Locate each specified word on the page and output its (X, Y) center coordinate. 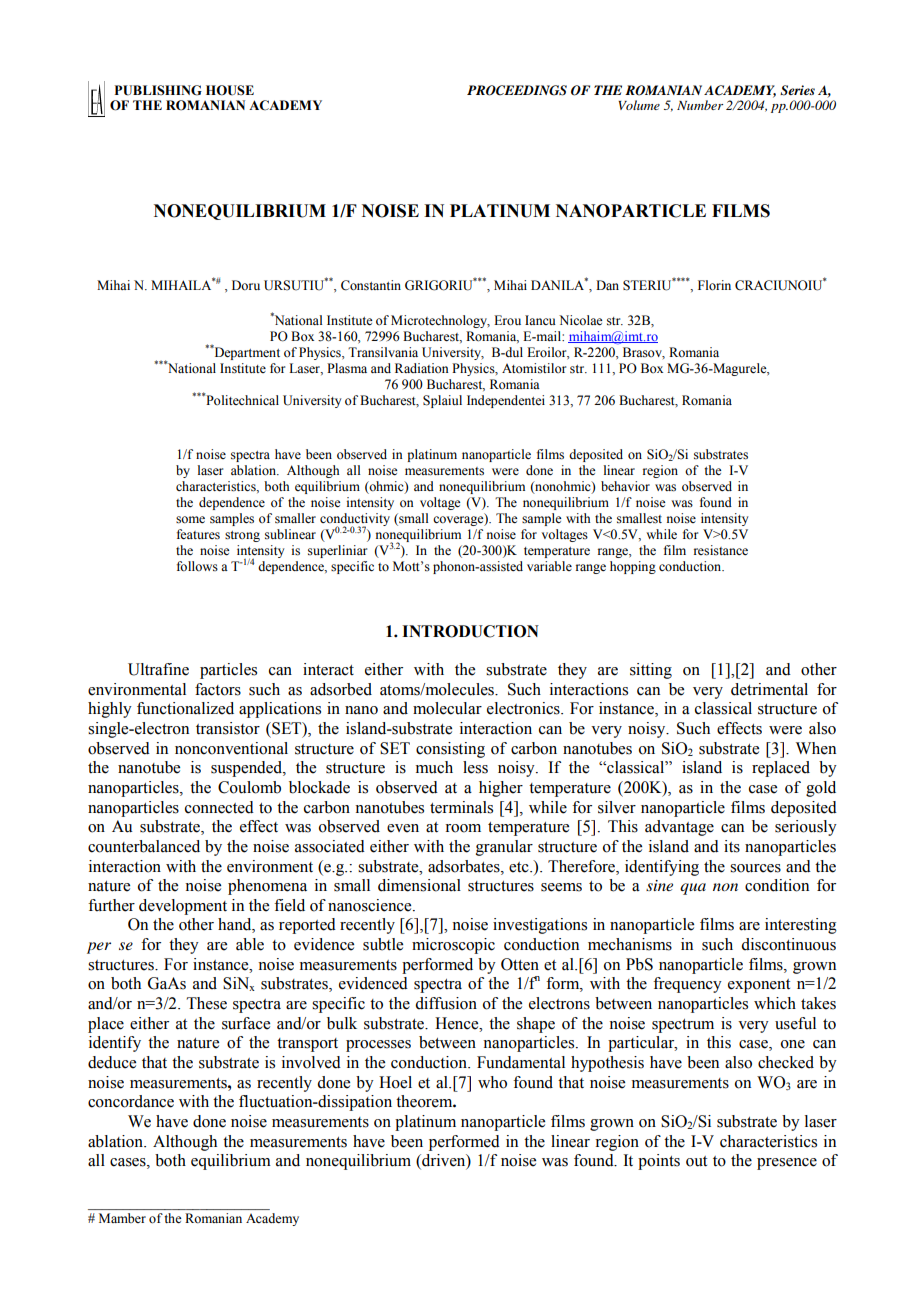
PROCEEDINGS (517, 90)
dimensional (419, 885)
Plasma (347, 368)
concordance (131, 1101)
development (183, 907)
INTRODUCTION (470, 631)
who (492, 1082)
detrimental (769, 689)
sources (755, 868)
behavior (625, 486)
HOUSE (230, 90)
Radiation (422, 368)
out (696, 1161)
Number (700, 105)
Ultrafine (158, 669)
